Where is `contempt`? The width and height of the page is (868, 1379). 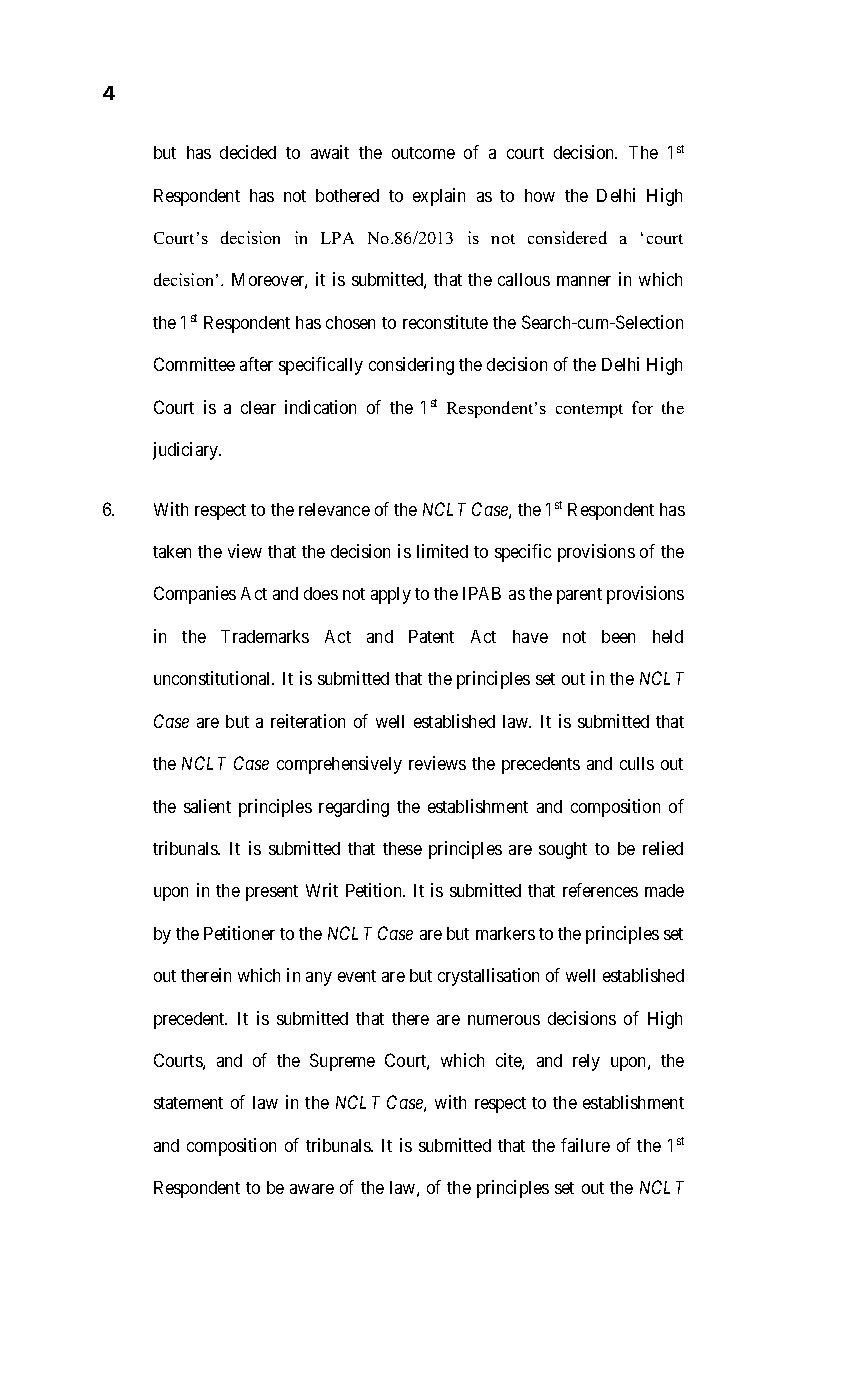
contempt is located at coordinates (589, 411).
